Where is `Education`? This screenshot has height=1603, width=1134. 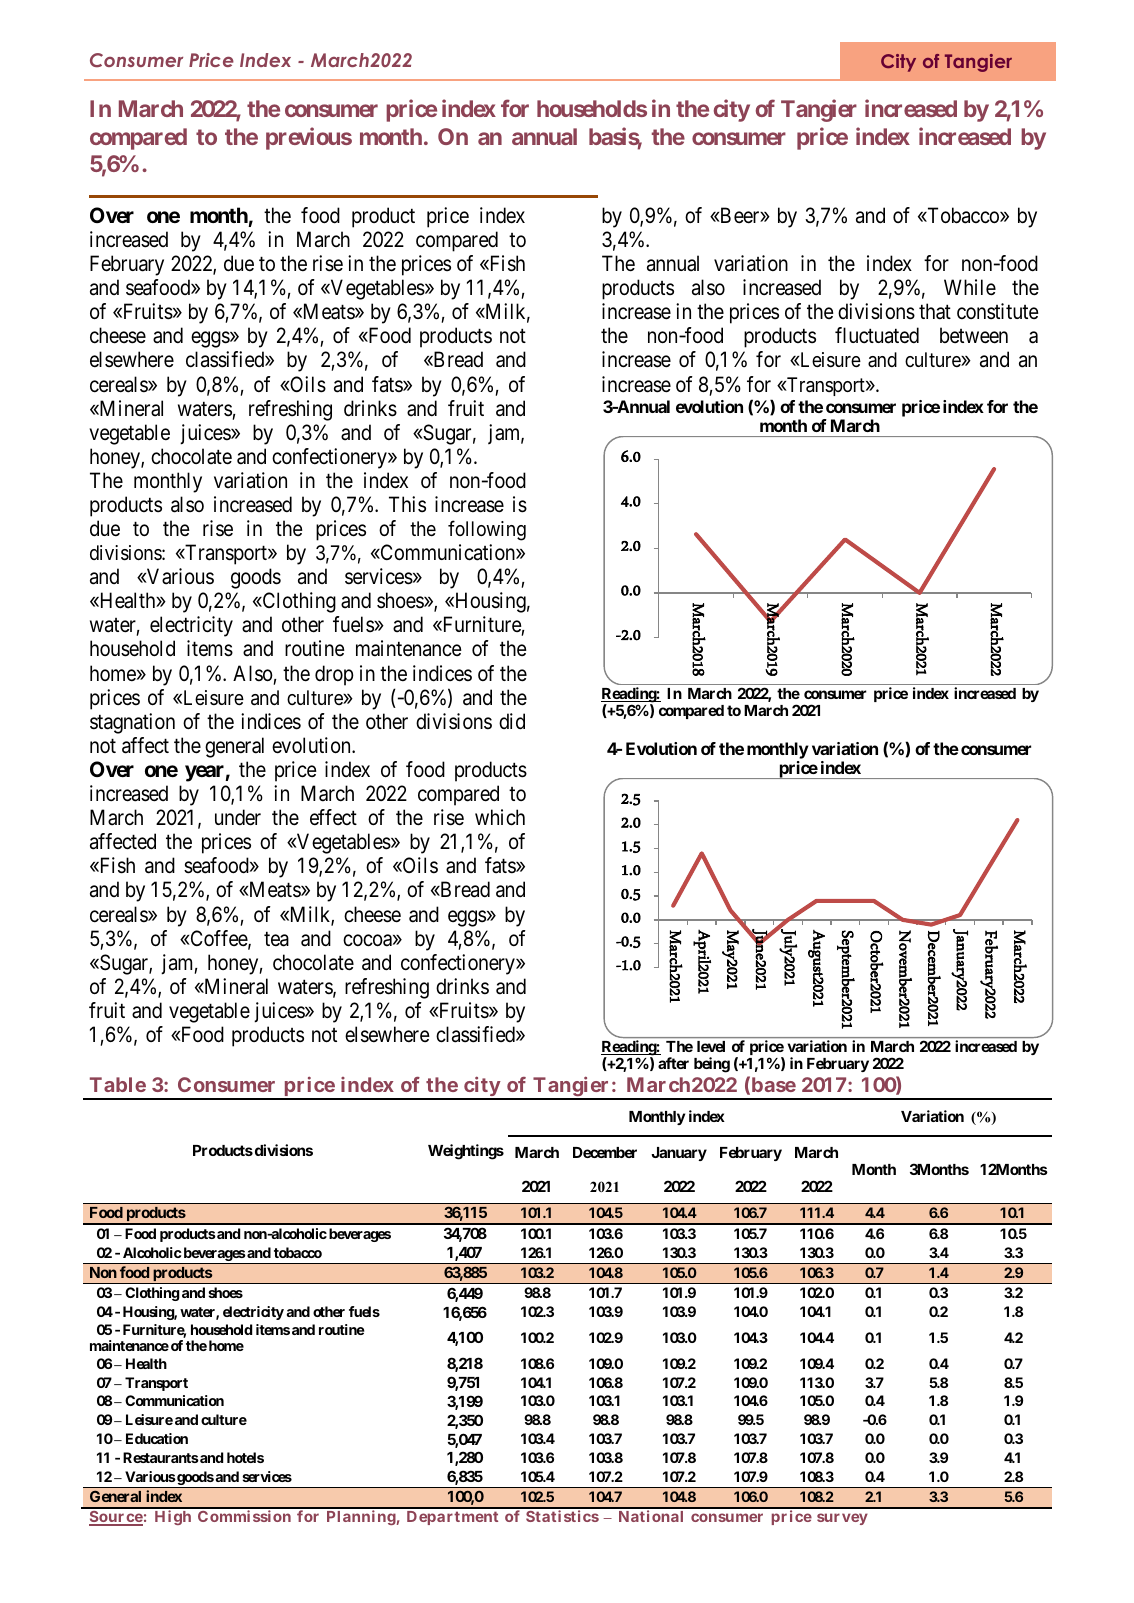
Education is located at coordinates (157, 1438).
